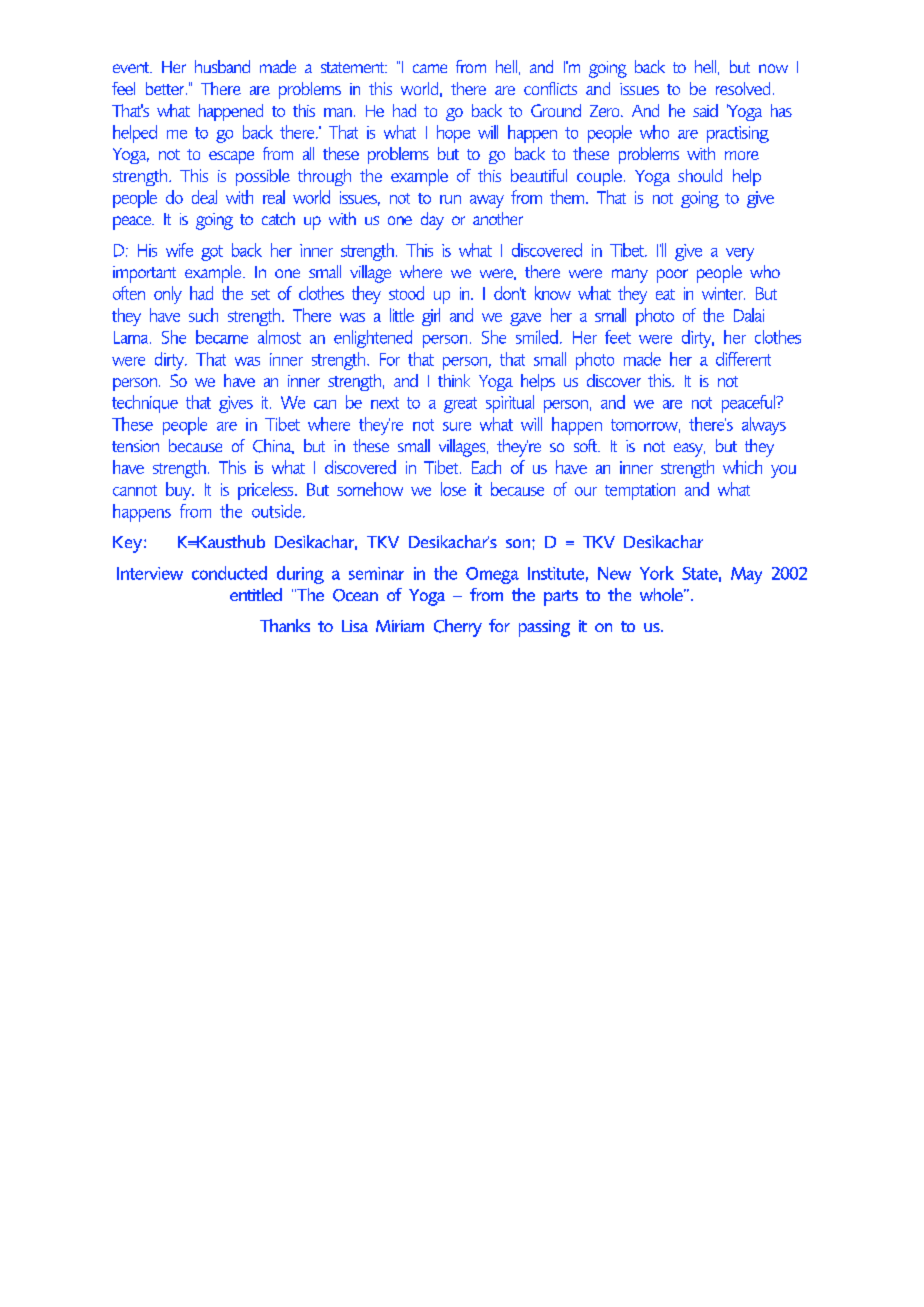  Describe the element at coordinates (400, 626) in the page. I see `Miriam` at that location.
